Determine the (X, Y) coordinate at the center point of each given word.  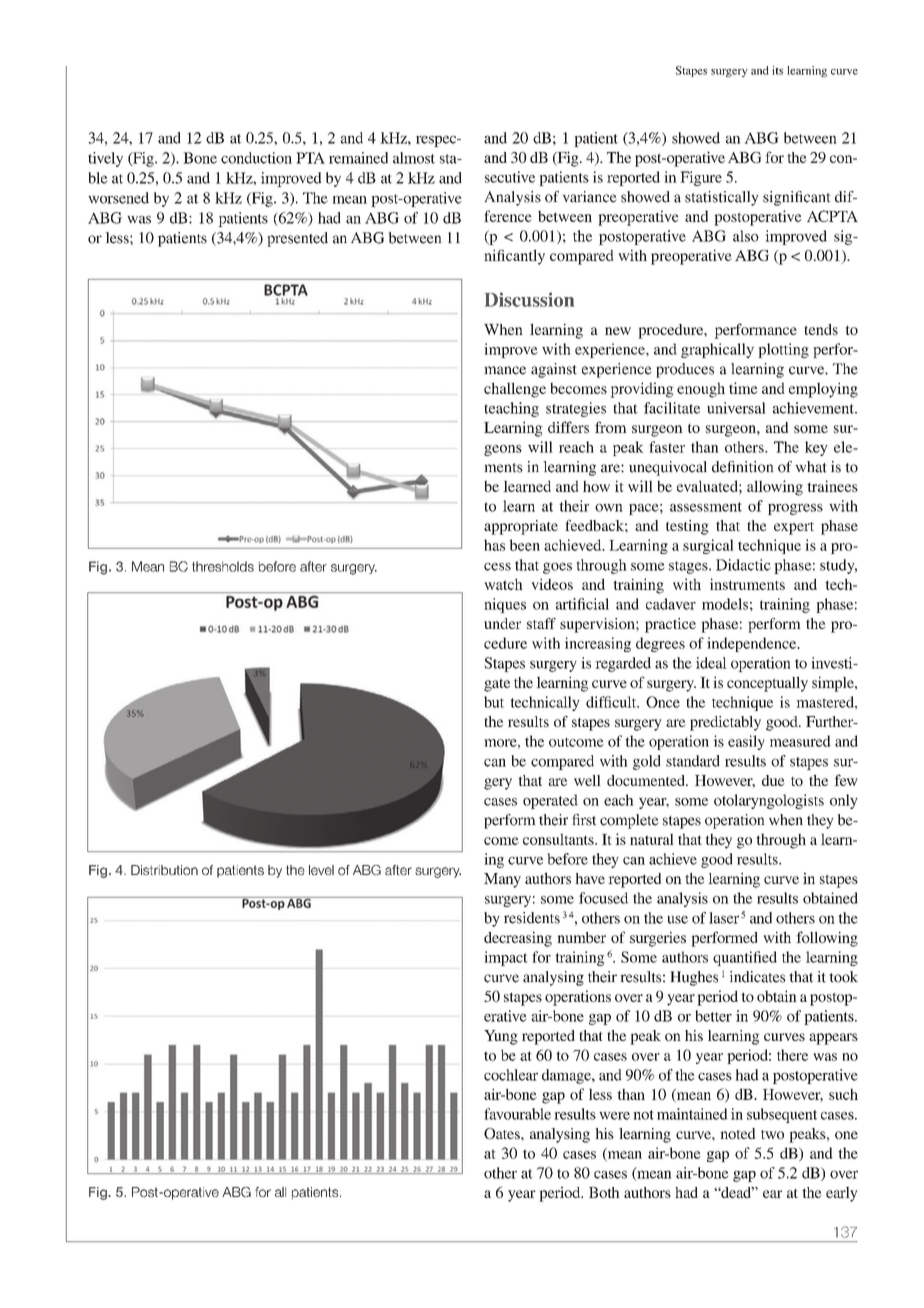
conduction (256, 158)
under (502, 623)
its (777, 70)
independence (753, 644)
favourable (517, 1114)
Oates (503, 1133)
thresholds (223, 566)
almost (414, 158)
